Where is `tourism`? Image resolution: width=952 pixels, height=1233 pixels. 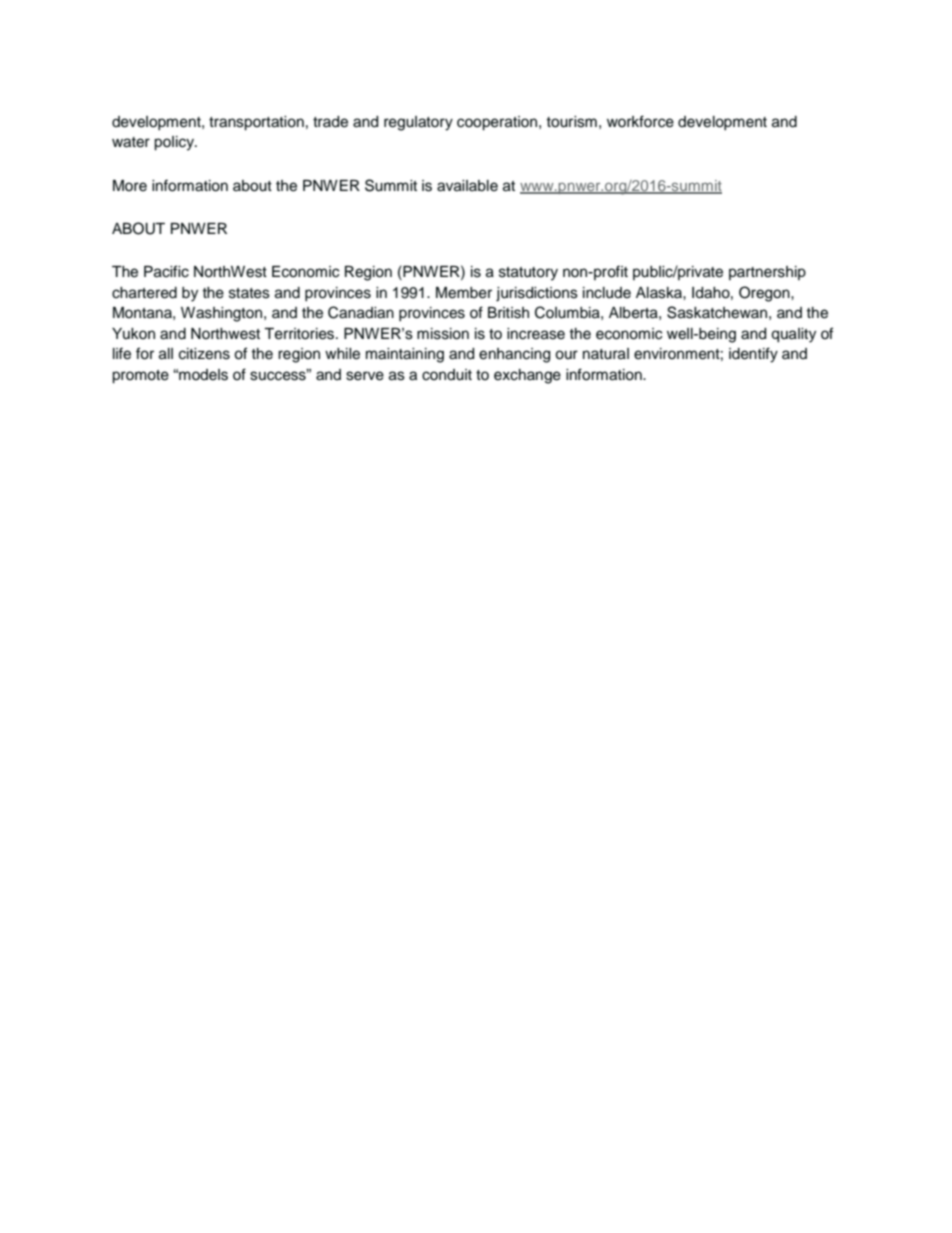
tourism is located at coordinates (571, 122).
